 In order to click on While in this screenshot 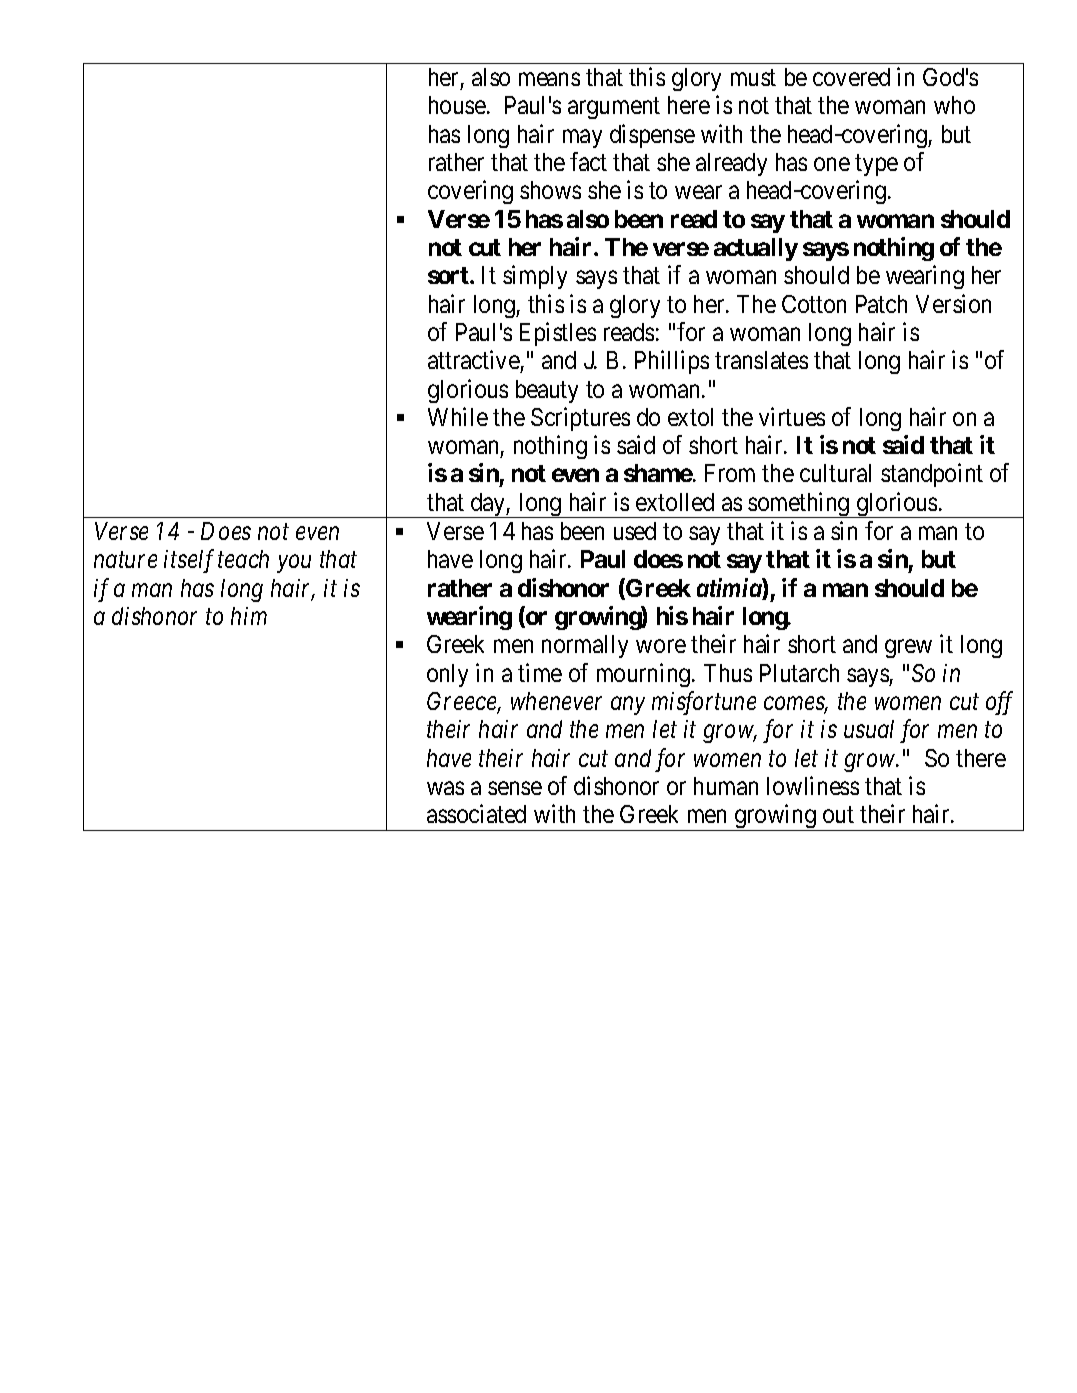, I will do `click(458, 416)`.
